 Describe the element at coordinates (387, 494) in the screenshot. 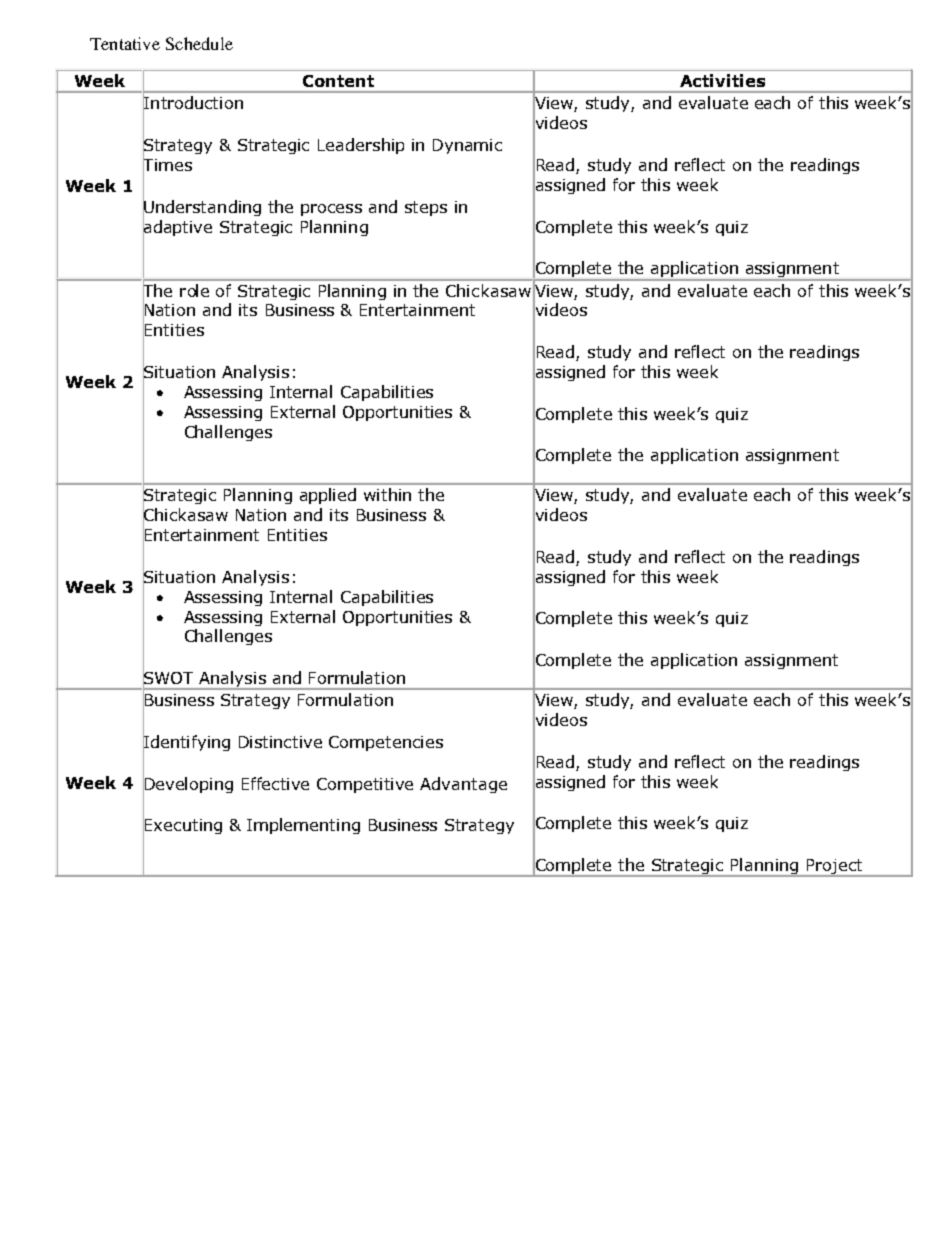

I see `within` at that location.
